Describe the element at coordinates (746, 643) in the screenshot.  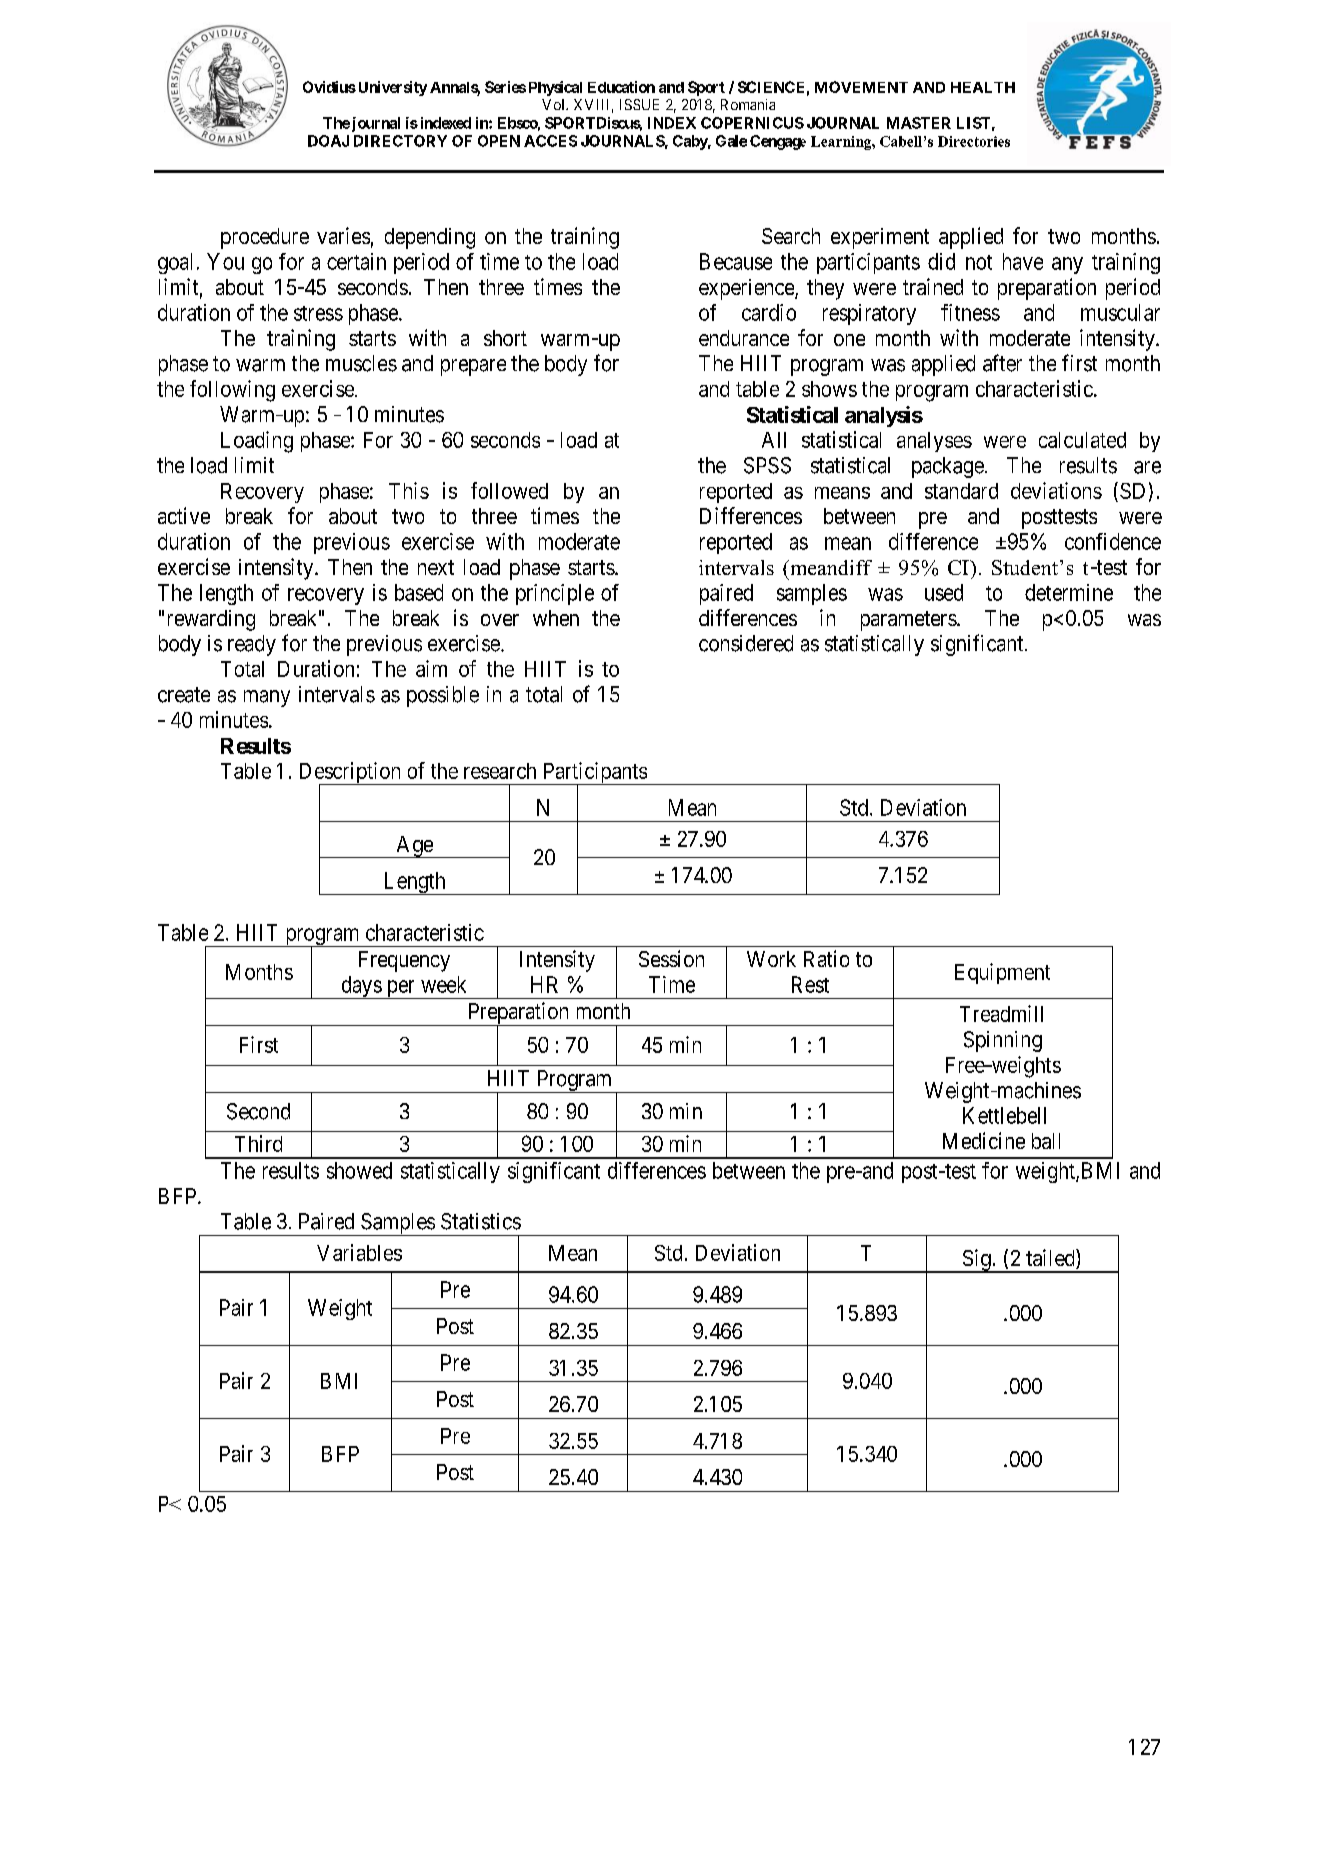
I see `considered` at that location.
